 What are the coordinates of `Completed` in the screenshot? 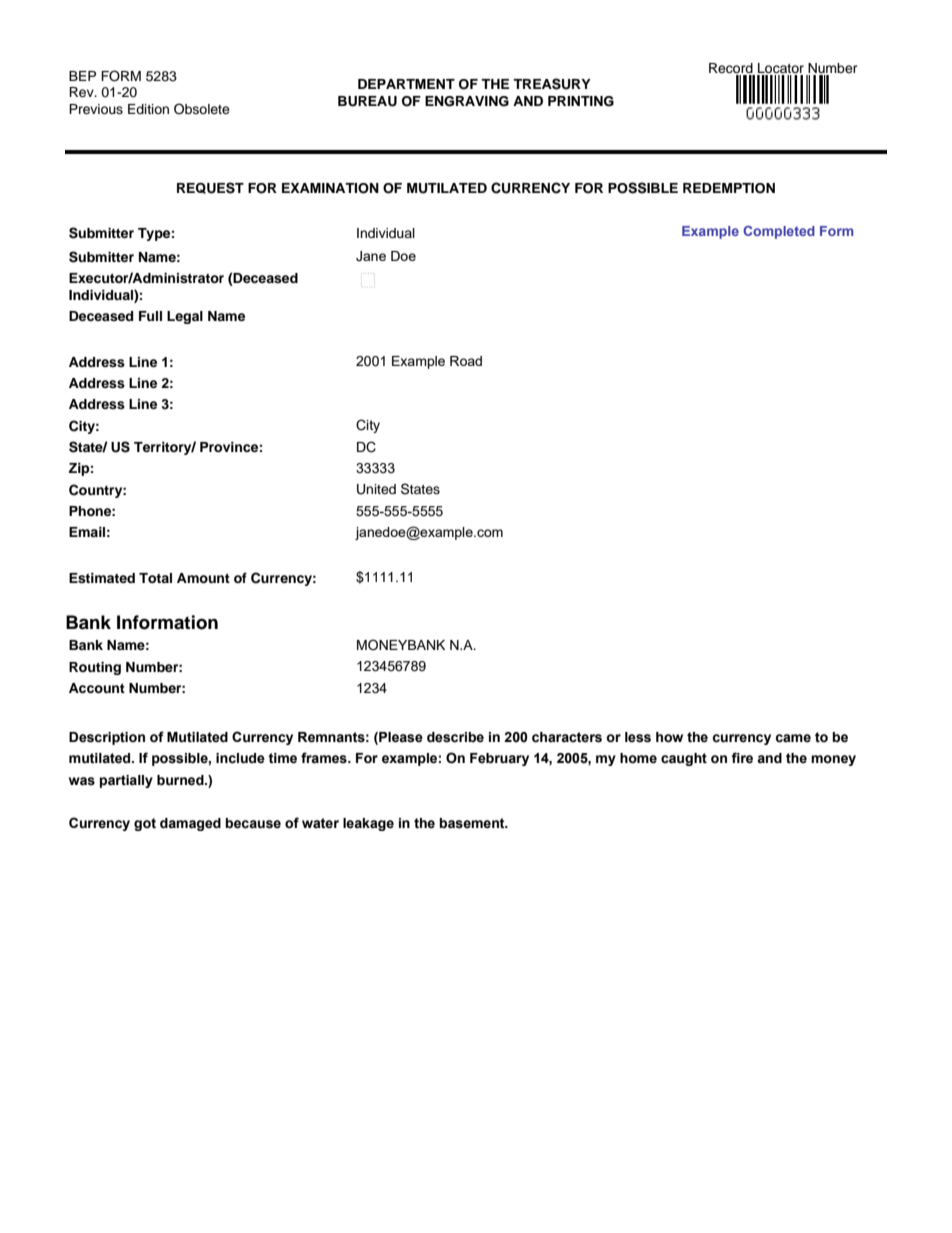 It's located at (779, 232).
